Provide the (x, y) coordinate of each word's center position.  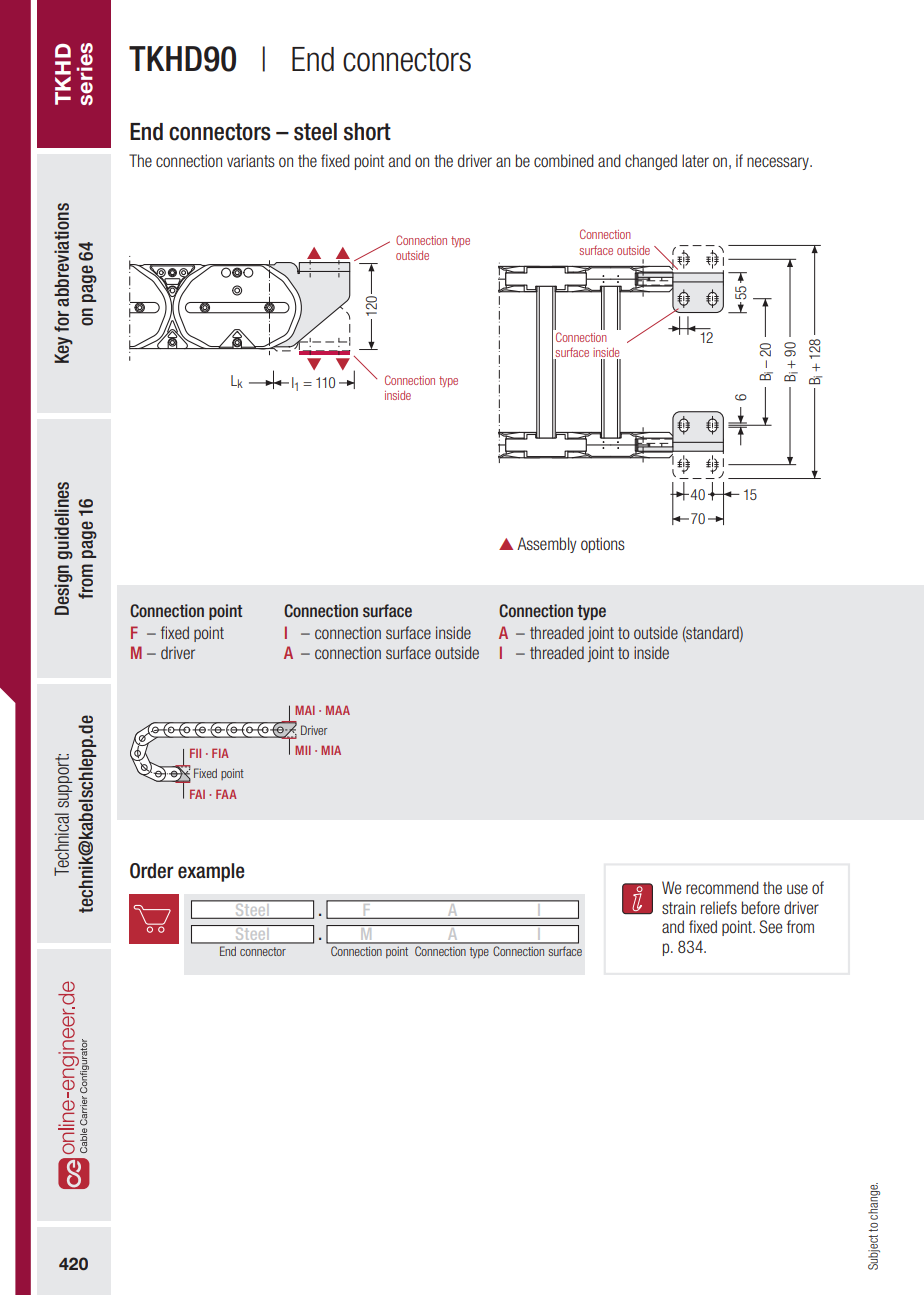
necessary (779, 163)
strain (678, 907)
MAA (338, 710)
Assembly (547, 545)
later (695, 160)
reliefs (719, 907)
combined (564, 160)
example (211, 872)
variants (251, 160)
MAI (305, 710)
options (603, 545)
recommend (722, 887)
